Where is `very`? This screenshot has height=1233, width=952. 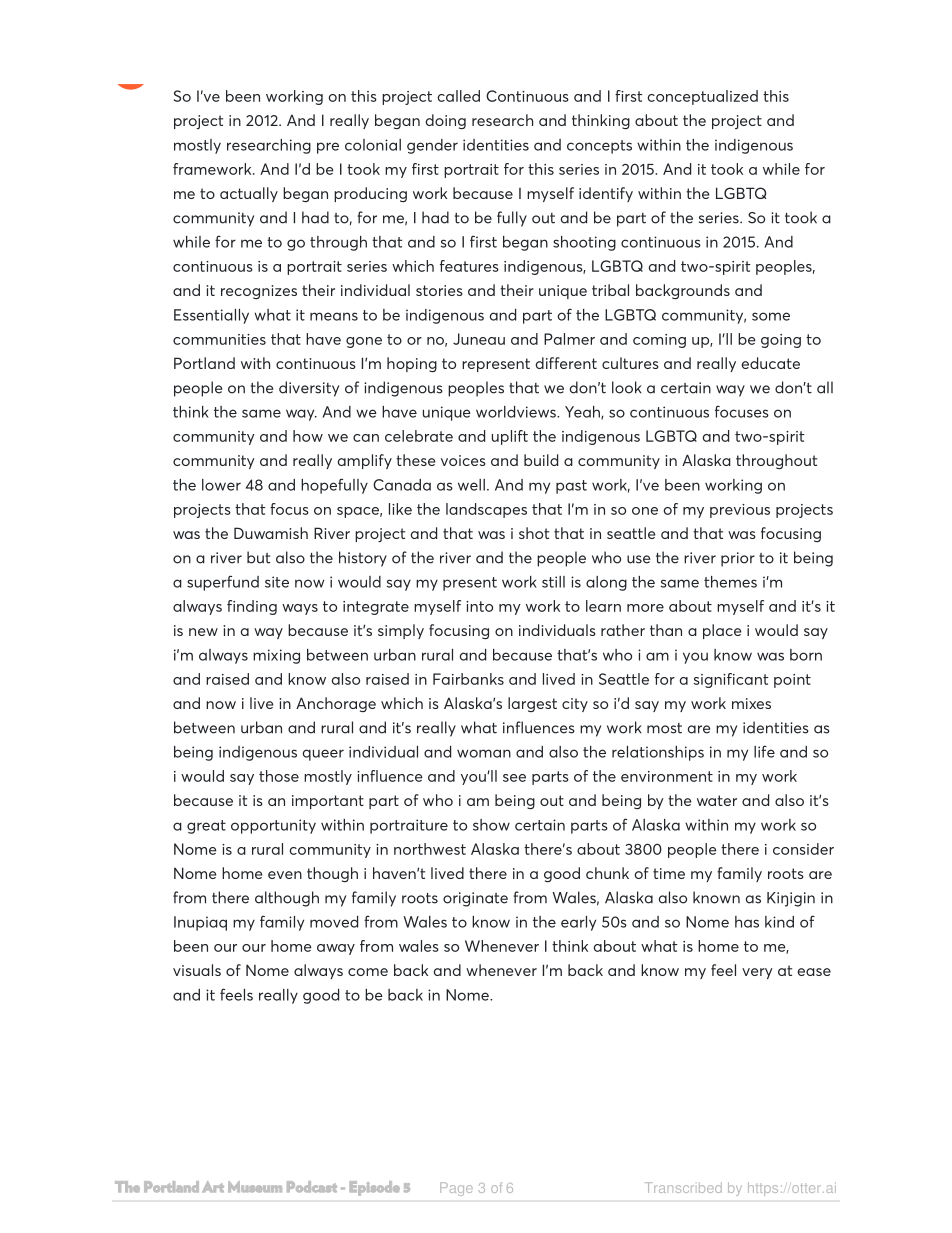 very is located at coordinates (757, 973).
